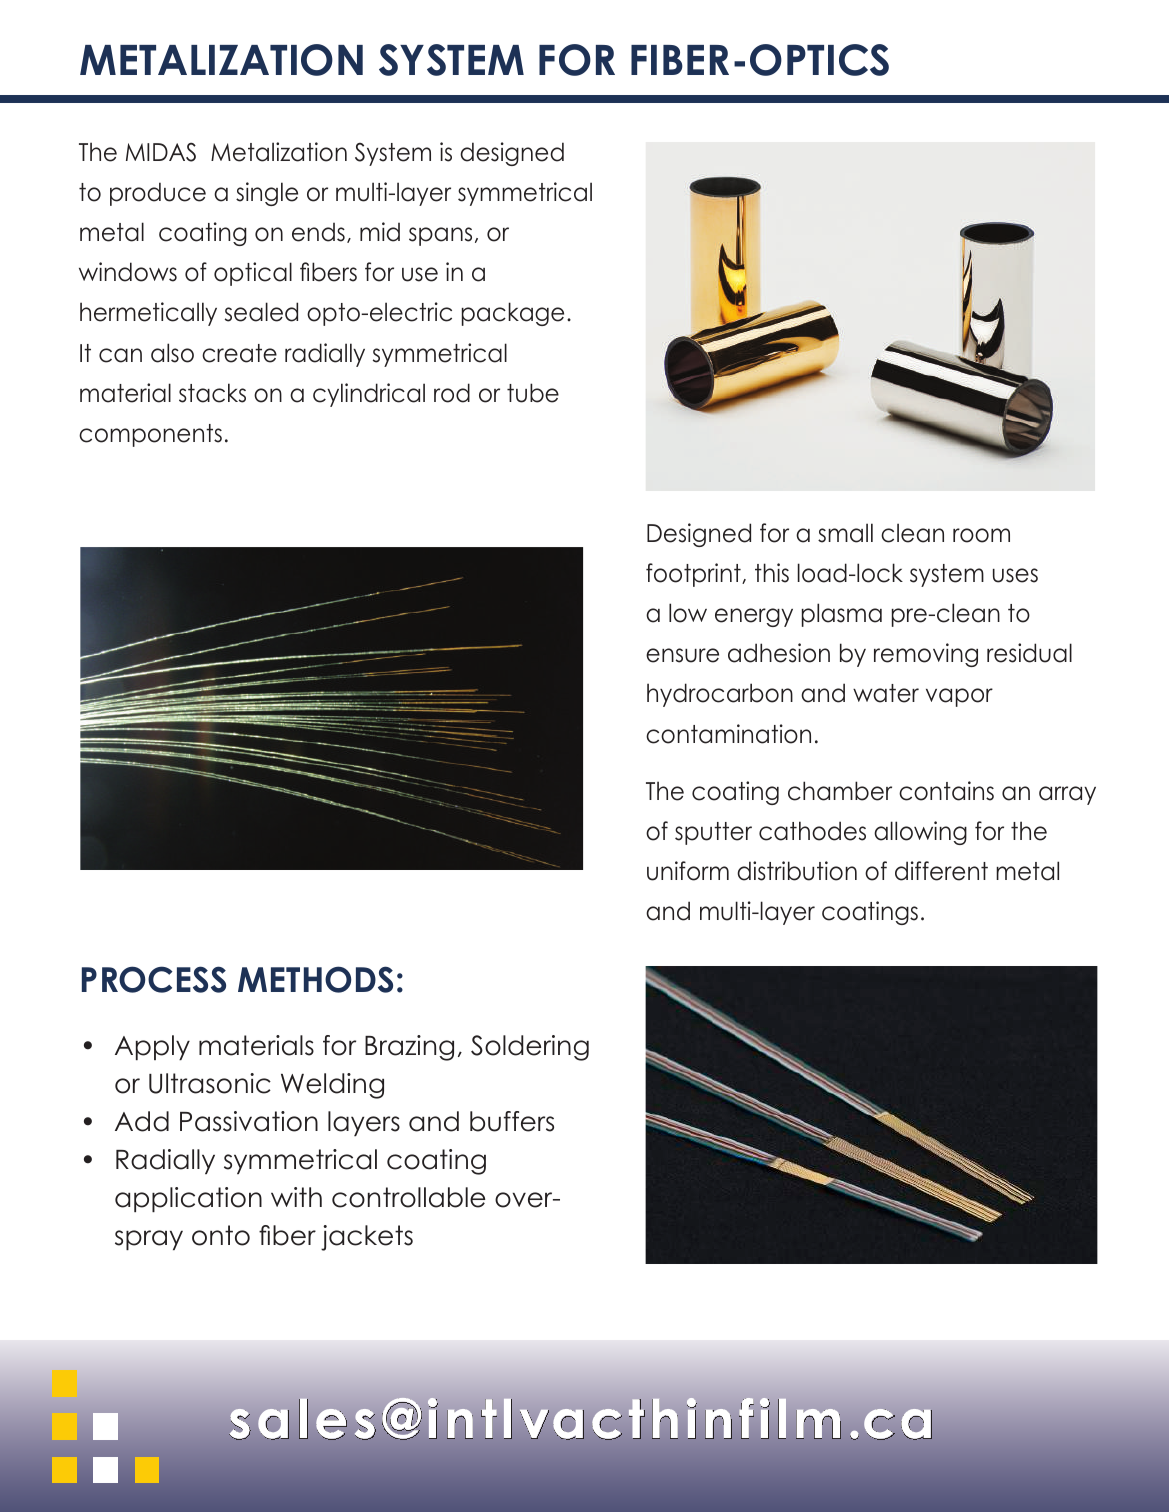 This page has height=1512, width=1169. I want to click on package, so click(513, 314).
